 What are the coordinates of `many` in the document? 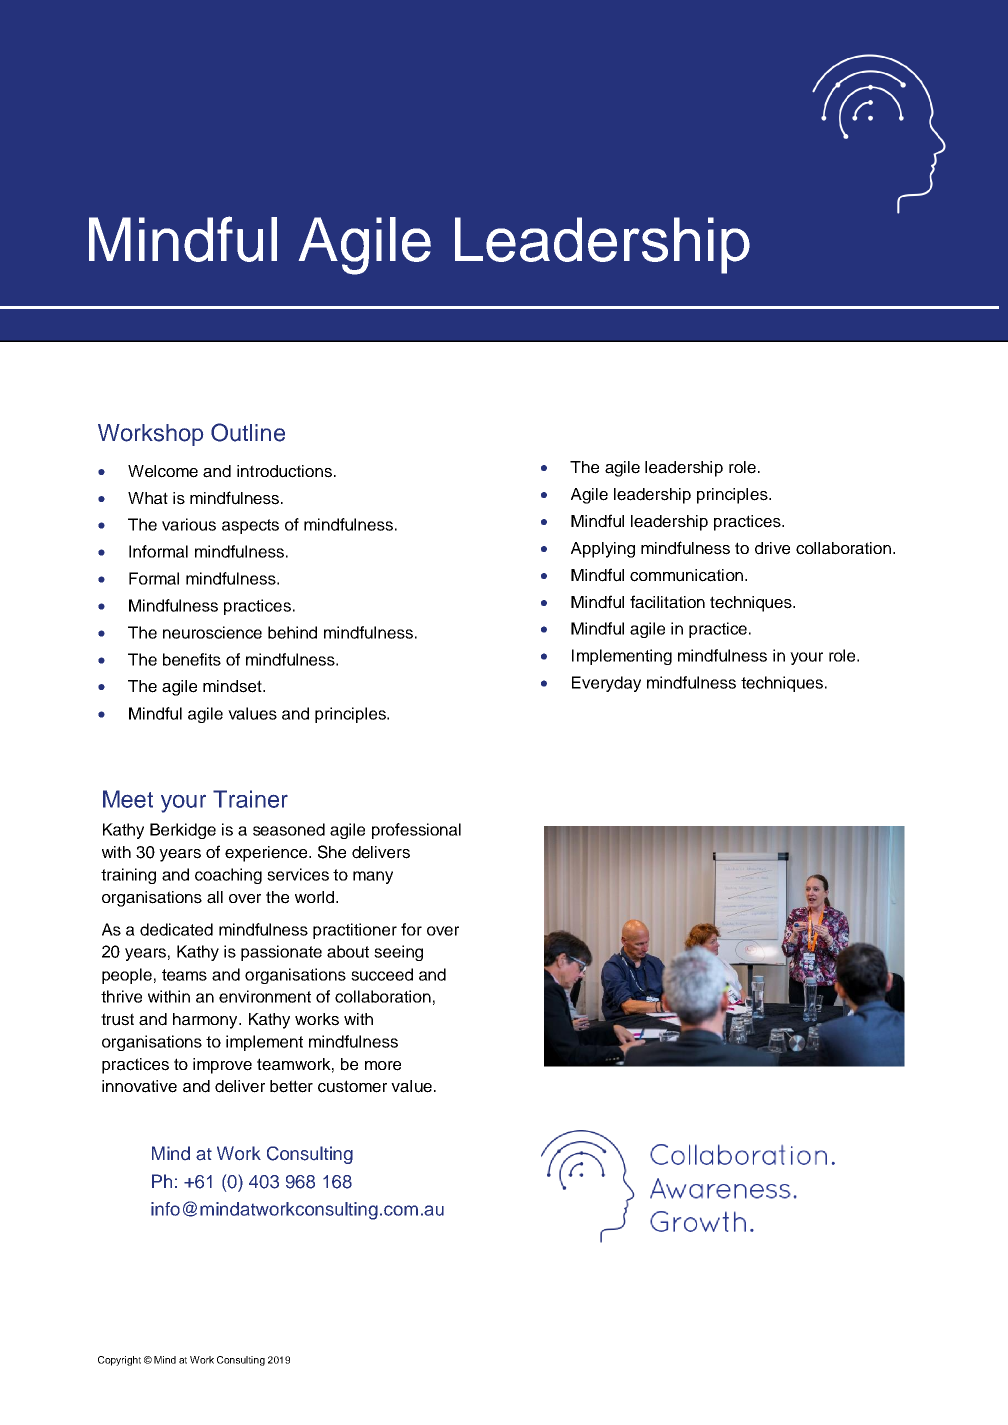 It's located at (373, 877).
